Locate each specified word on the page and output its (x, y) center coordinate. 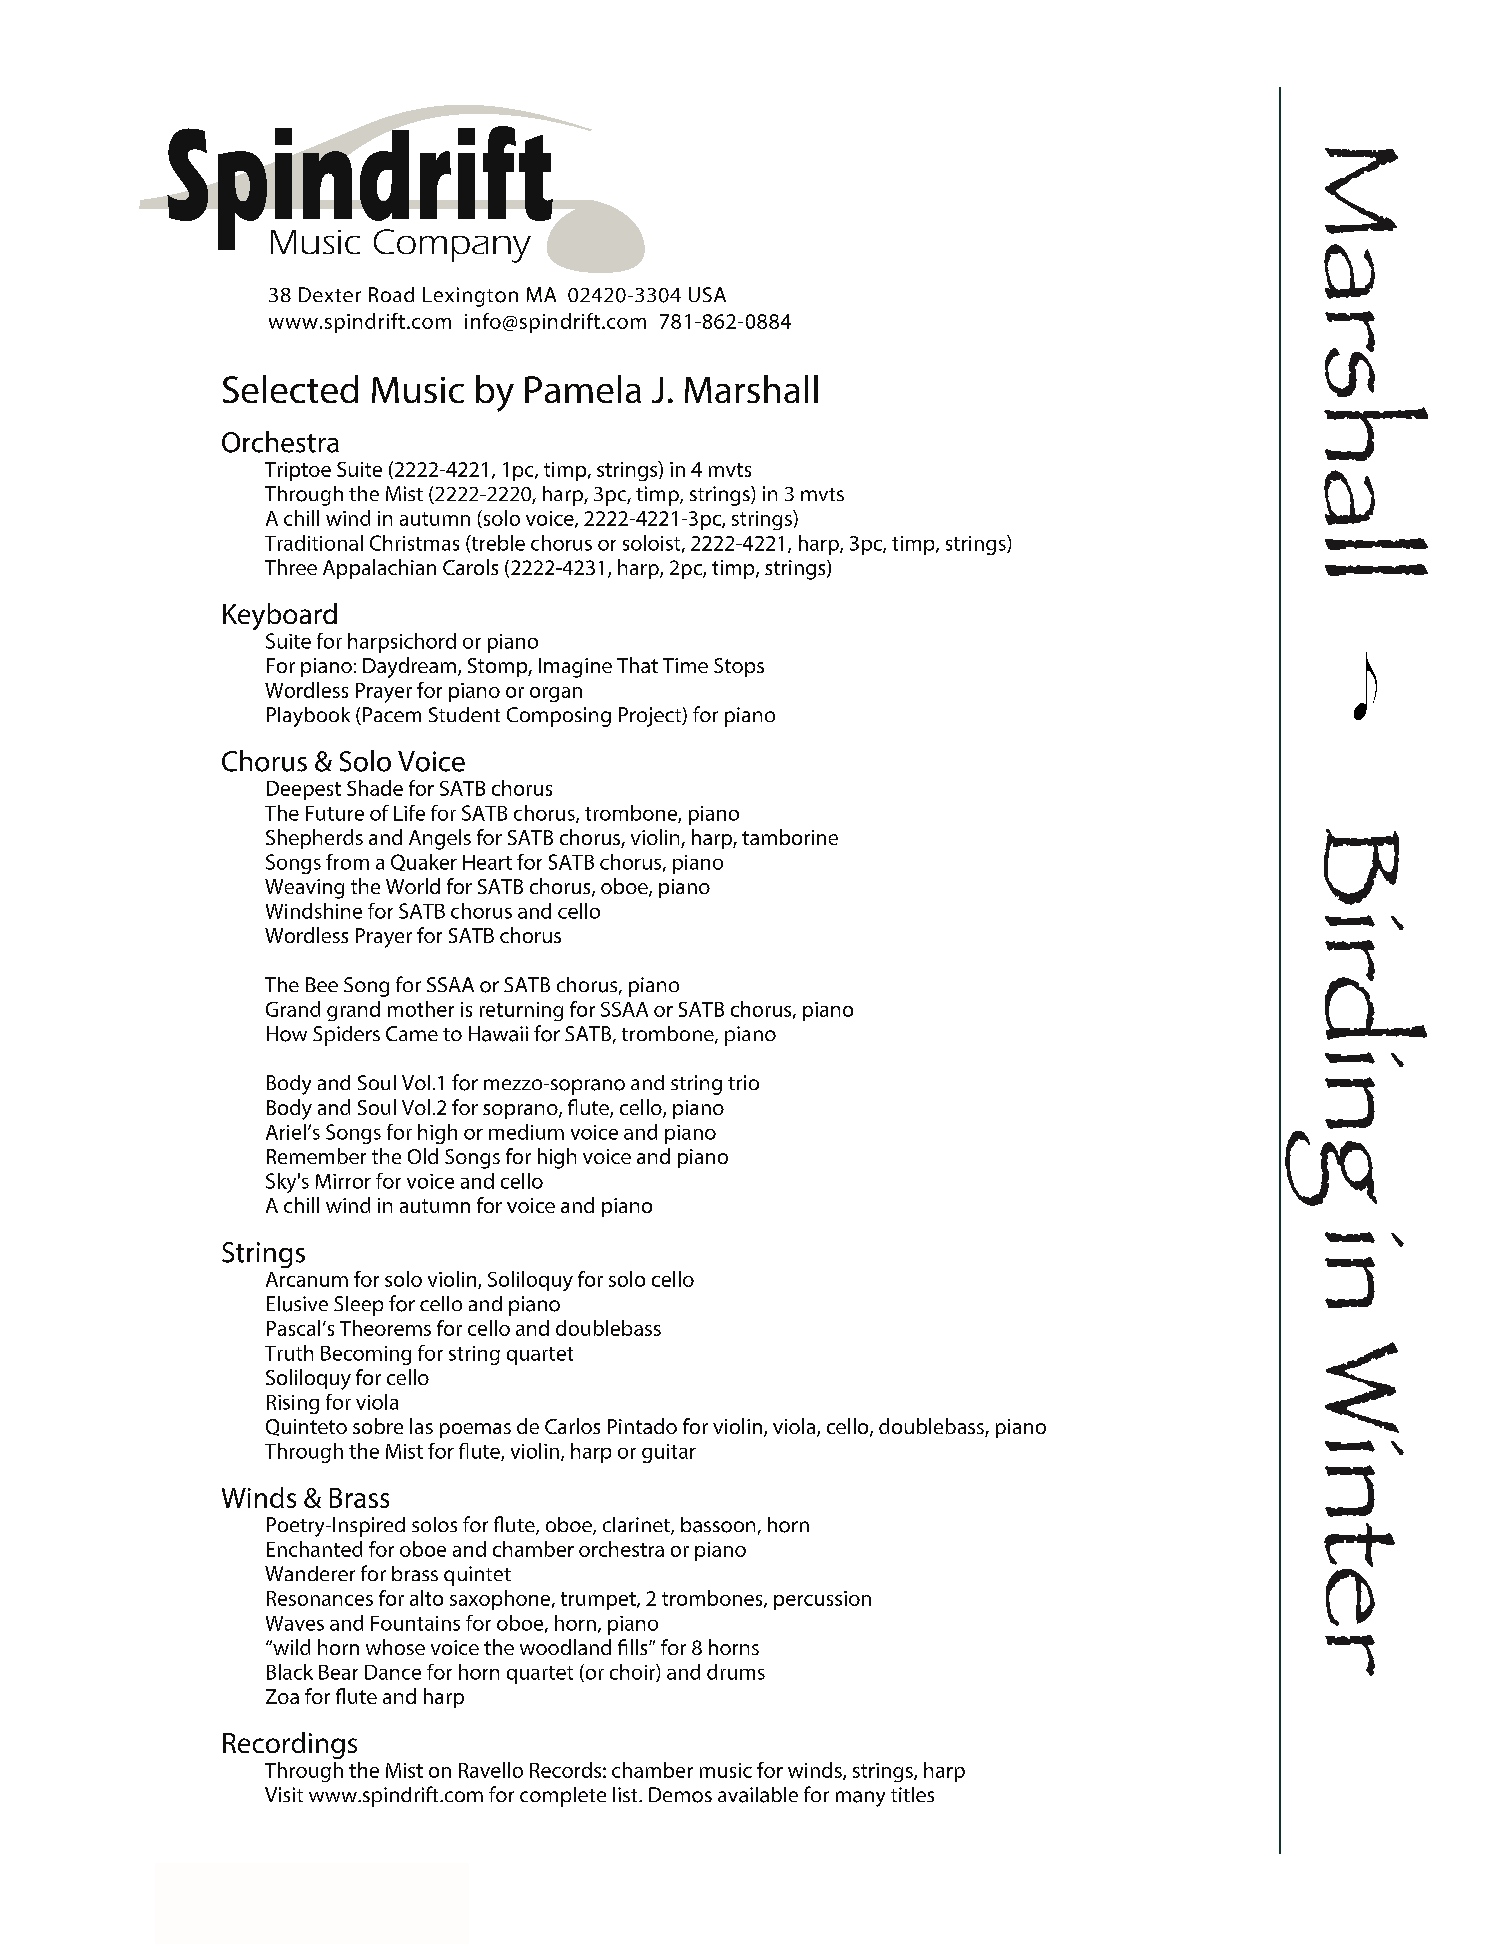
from (347, 862)
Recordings (290, 1745)
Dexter (330, 294)
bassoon (718, 1525)
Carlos (572, 1426)
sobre (378, 1426)
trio (743, 1082)
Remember (316, 1156)
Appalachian (379, 569)
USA (707, 294)
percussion (822, 1600)
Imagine (575, 668)
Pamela (583, 389)
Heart (487, 862)
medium (526, 1132)
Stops (739, 667)
